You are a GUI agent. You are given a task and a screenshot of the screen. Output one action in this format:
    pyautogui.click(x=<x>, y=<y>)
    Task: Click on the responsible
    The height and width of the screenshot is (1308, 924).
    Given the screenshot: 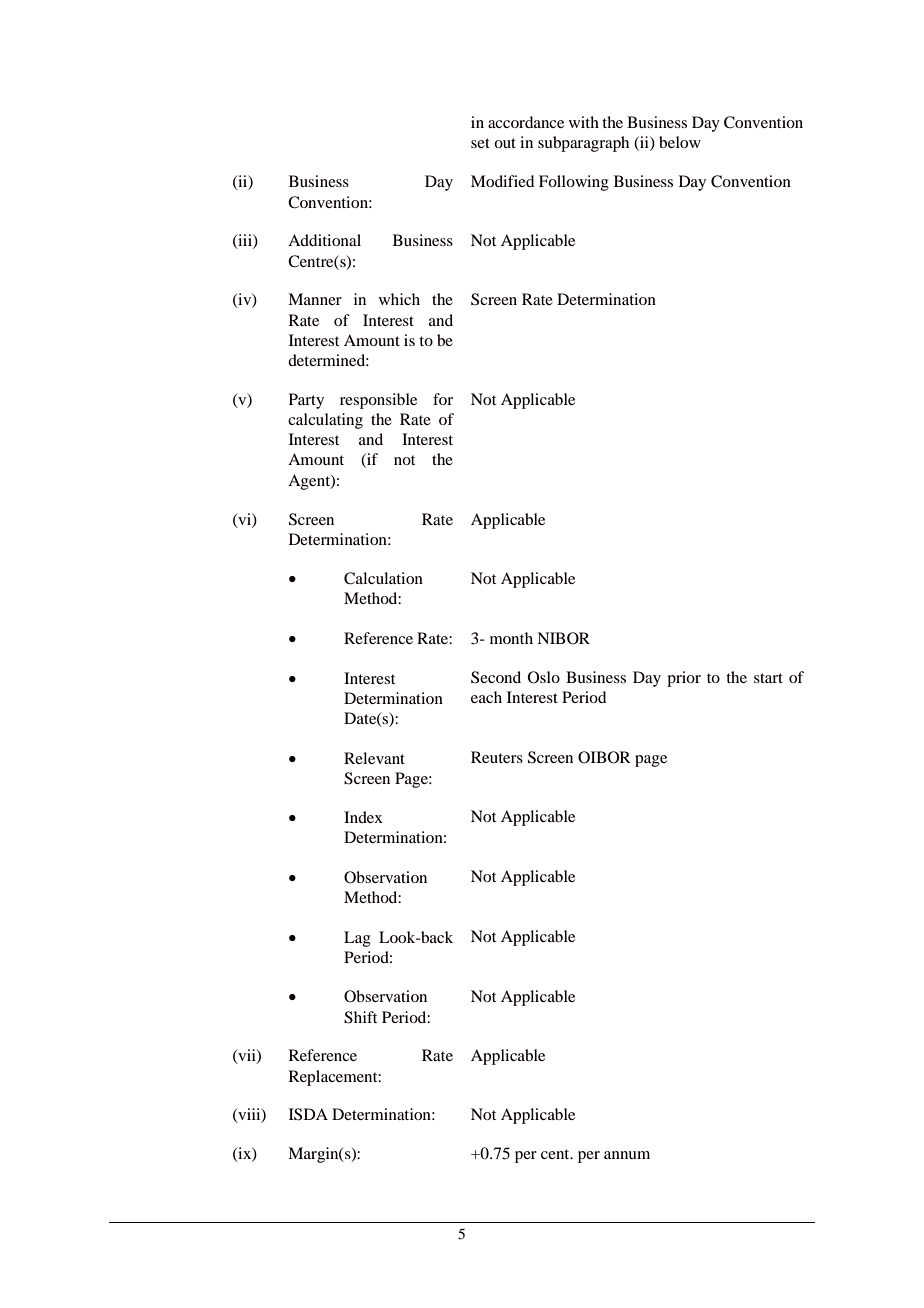 What is the action you would take?
    pyautogui.click(x=378, y=401)
